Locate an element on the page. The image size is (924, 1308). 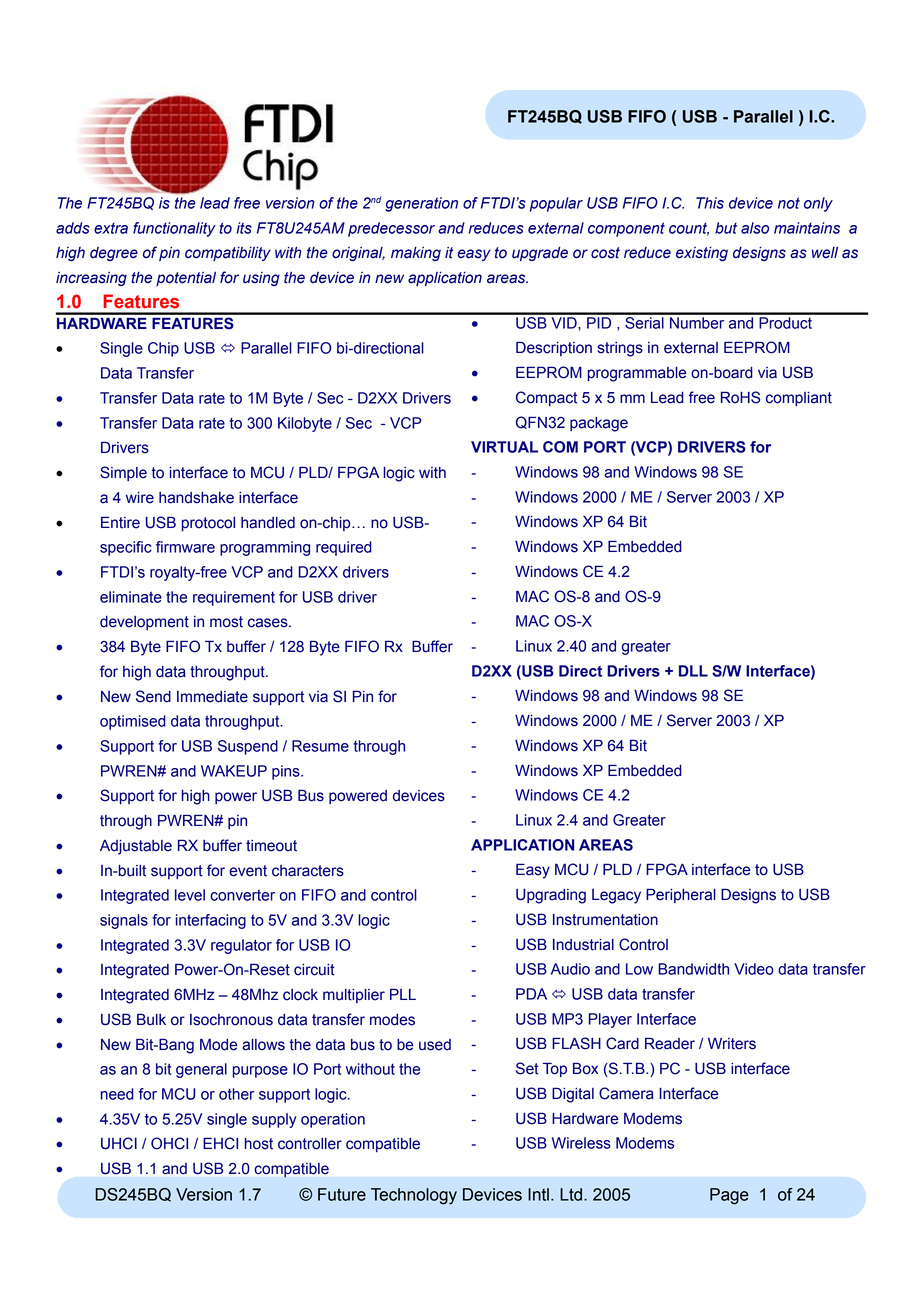
host is located at coordinates (259, 1144).
